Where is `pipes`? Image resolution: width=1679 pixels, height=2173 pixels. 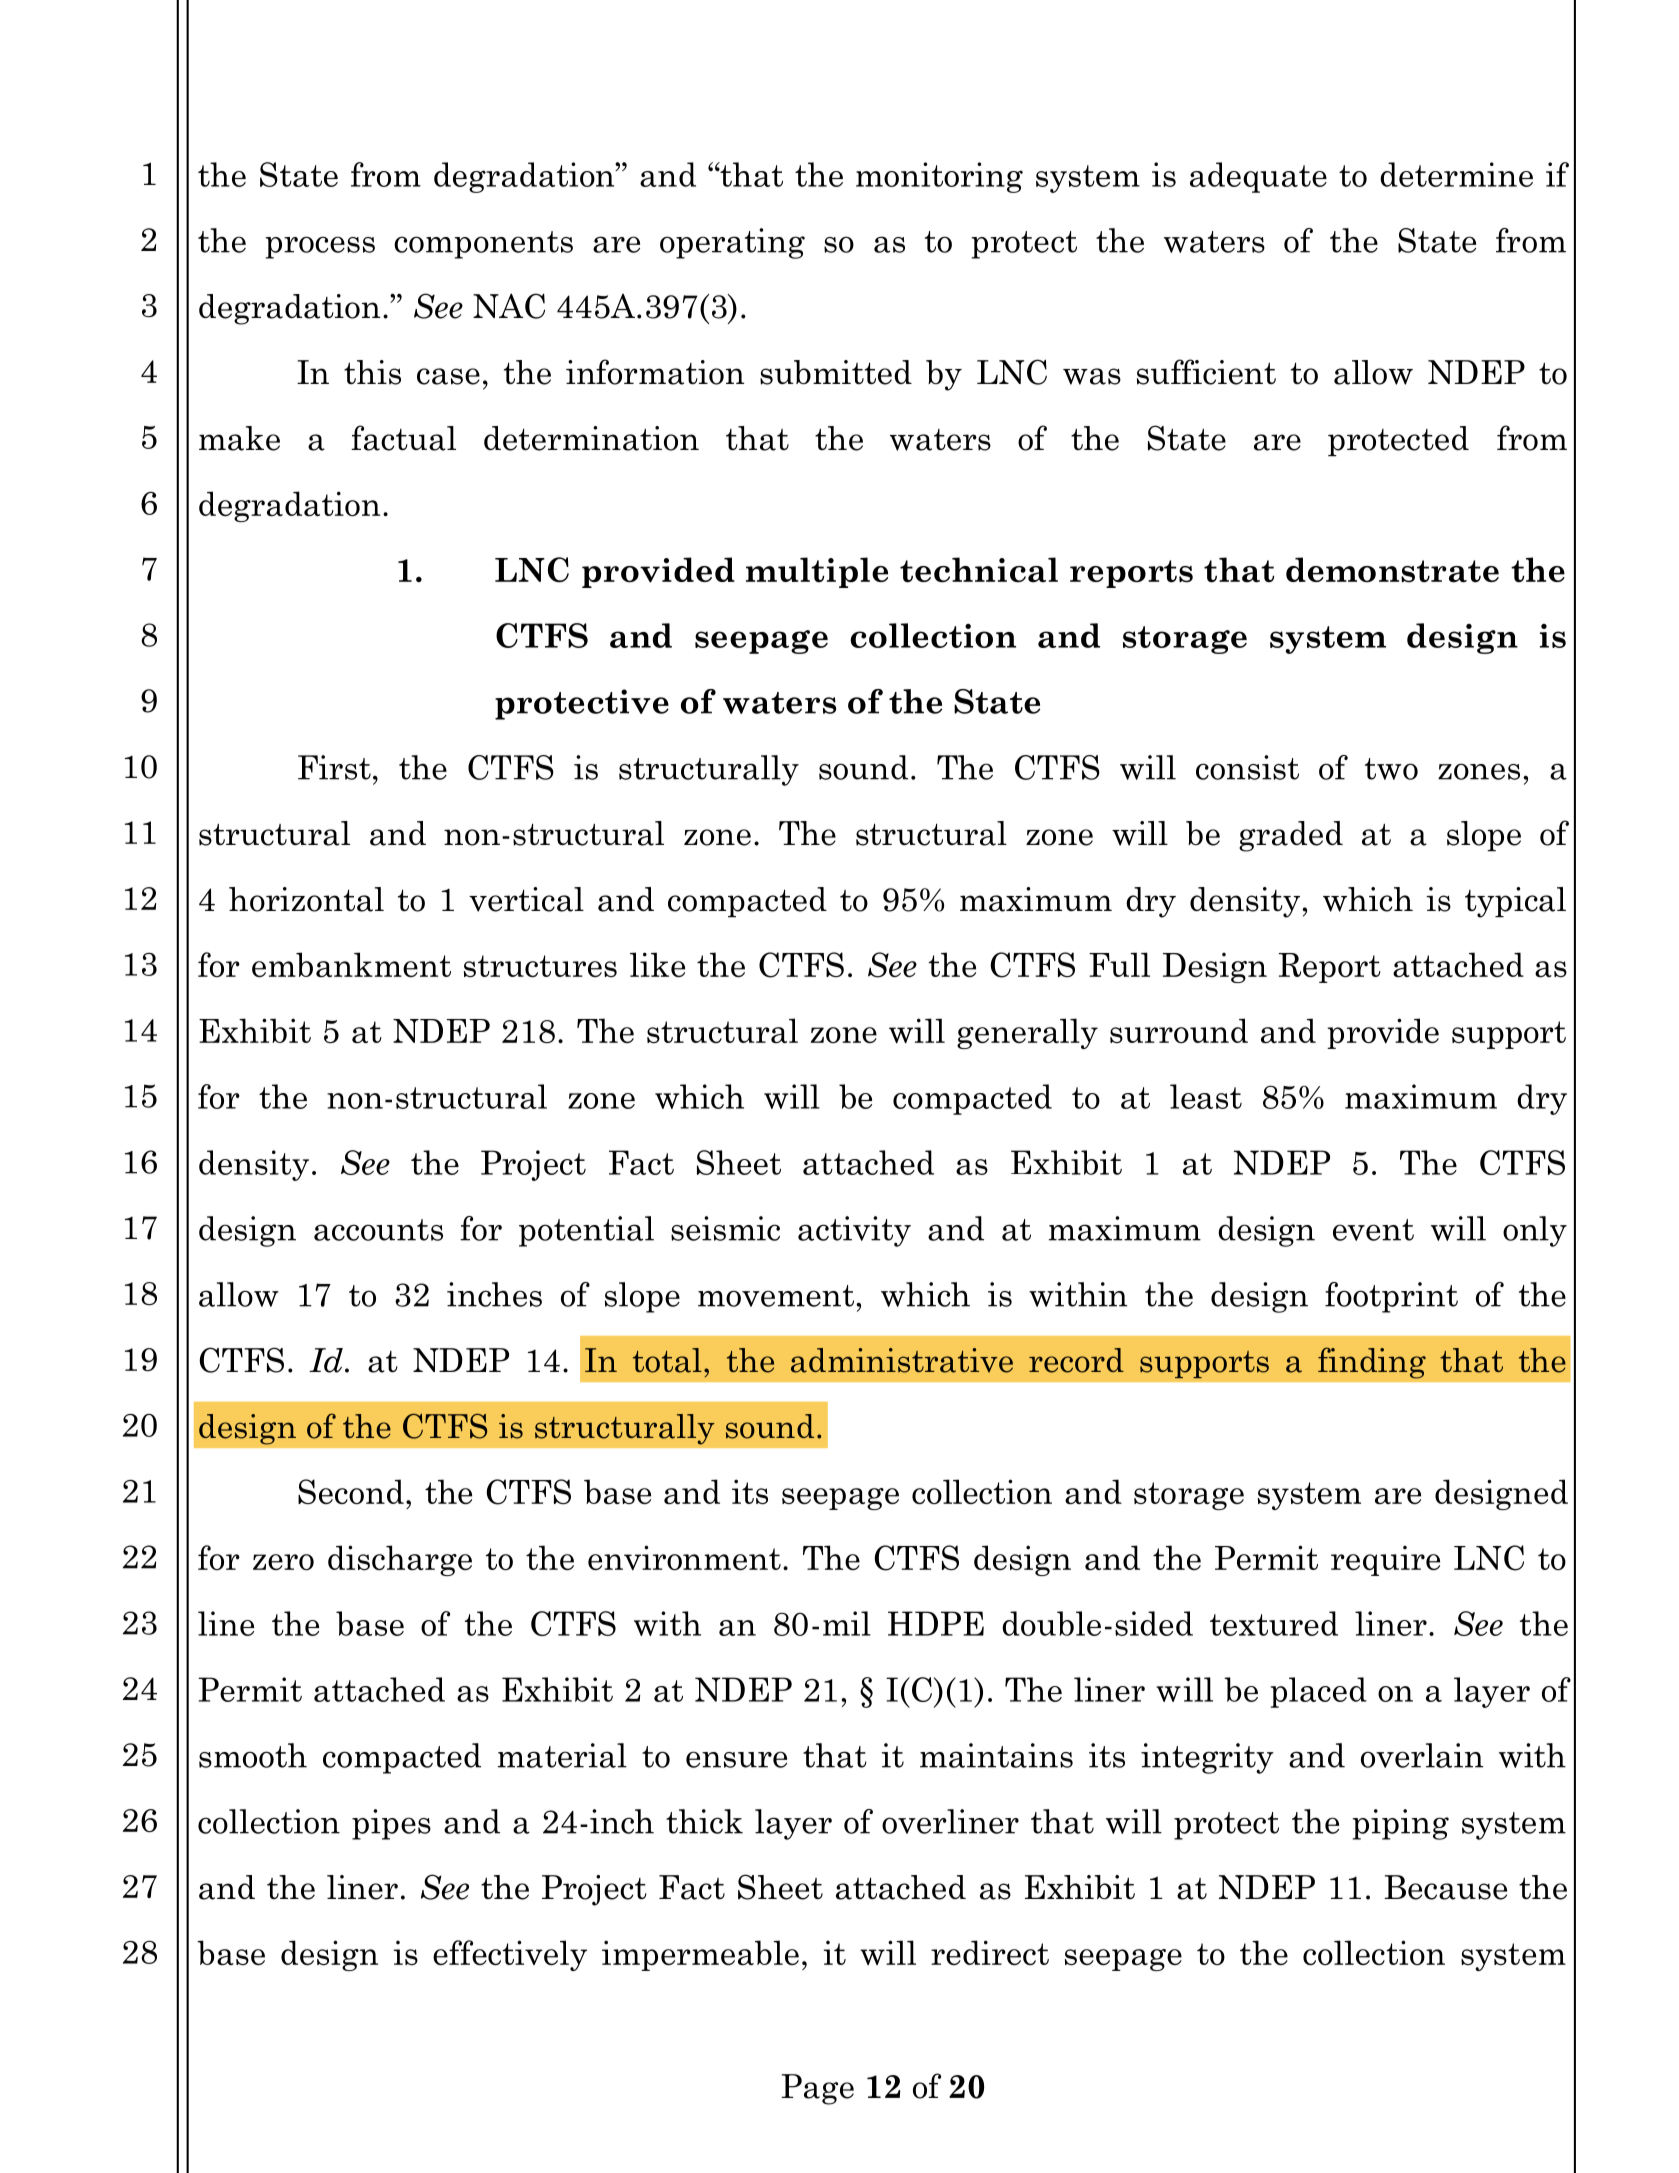
pipes is located at coordinates (391, 1824).
